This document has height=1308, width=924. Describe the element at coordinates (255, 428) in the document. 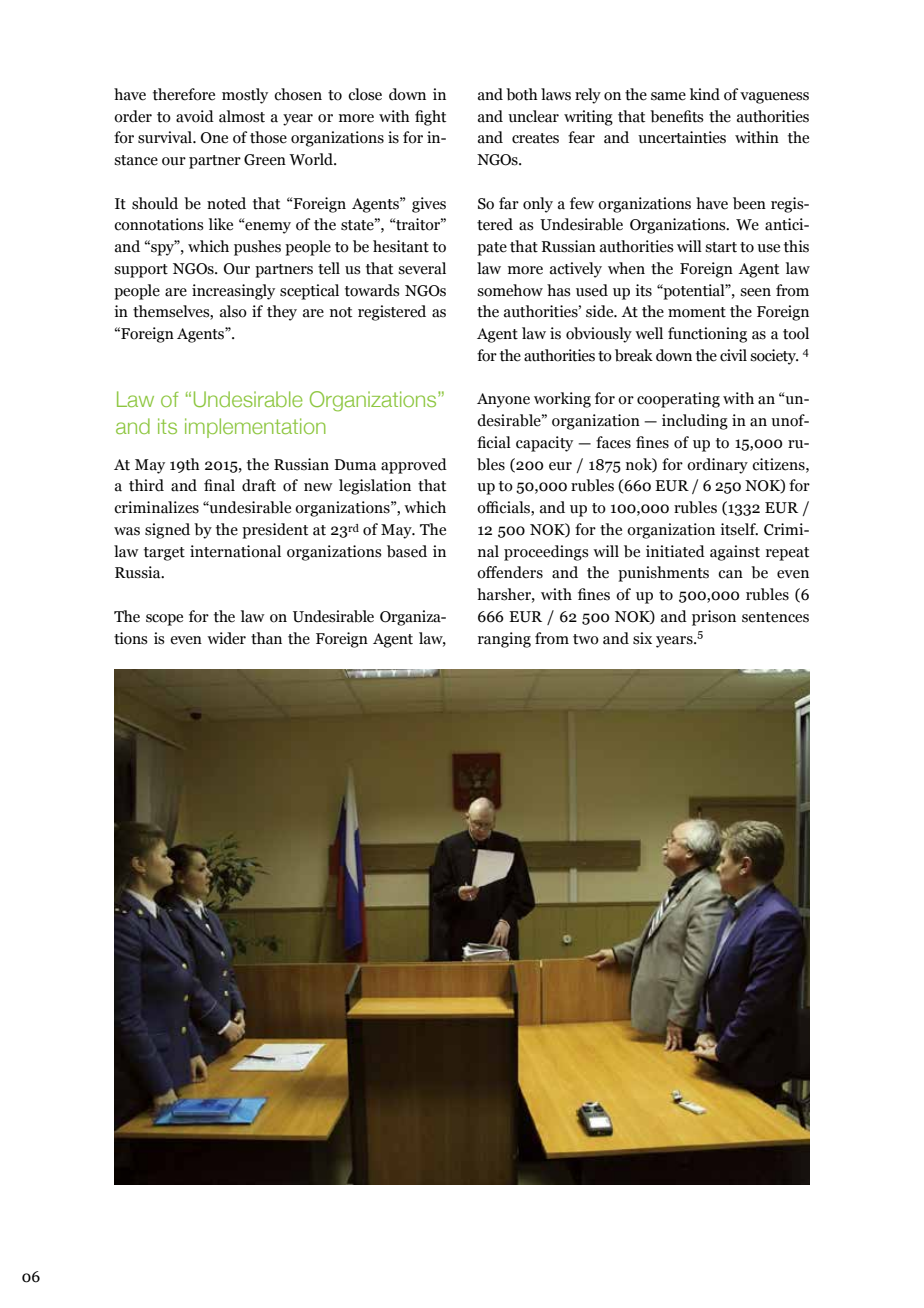

I see `implementation` at that location.
